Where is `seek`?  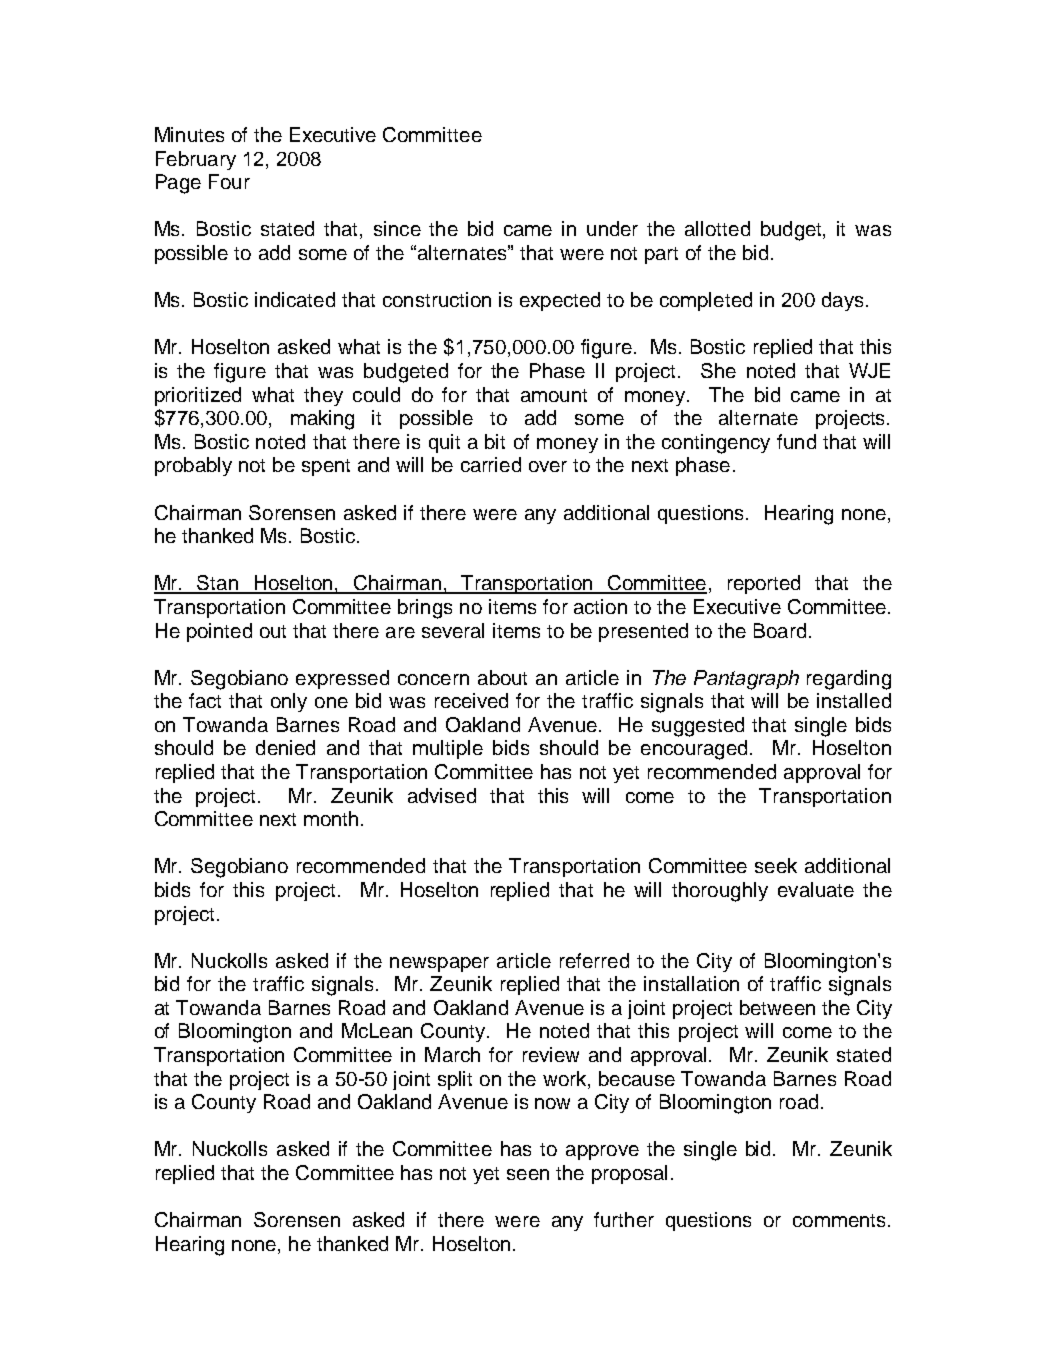
seek is located at coordinates (776, 865).
